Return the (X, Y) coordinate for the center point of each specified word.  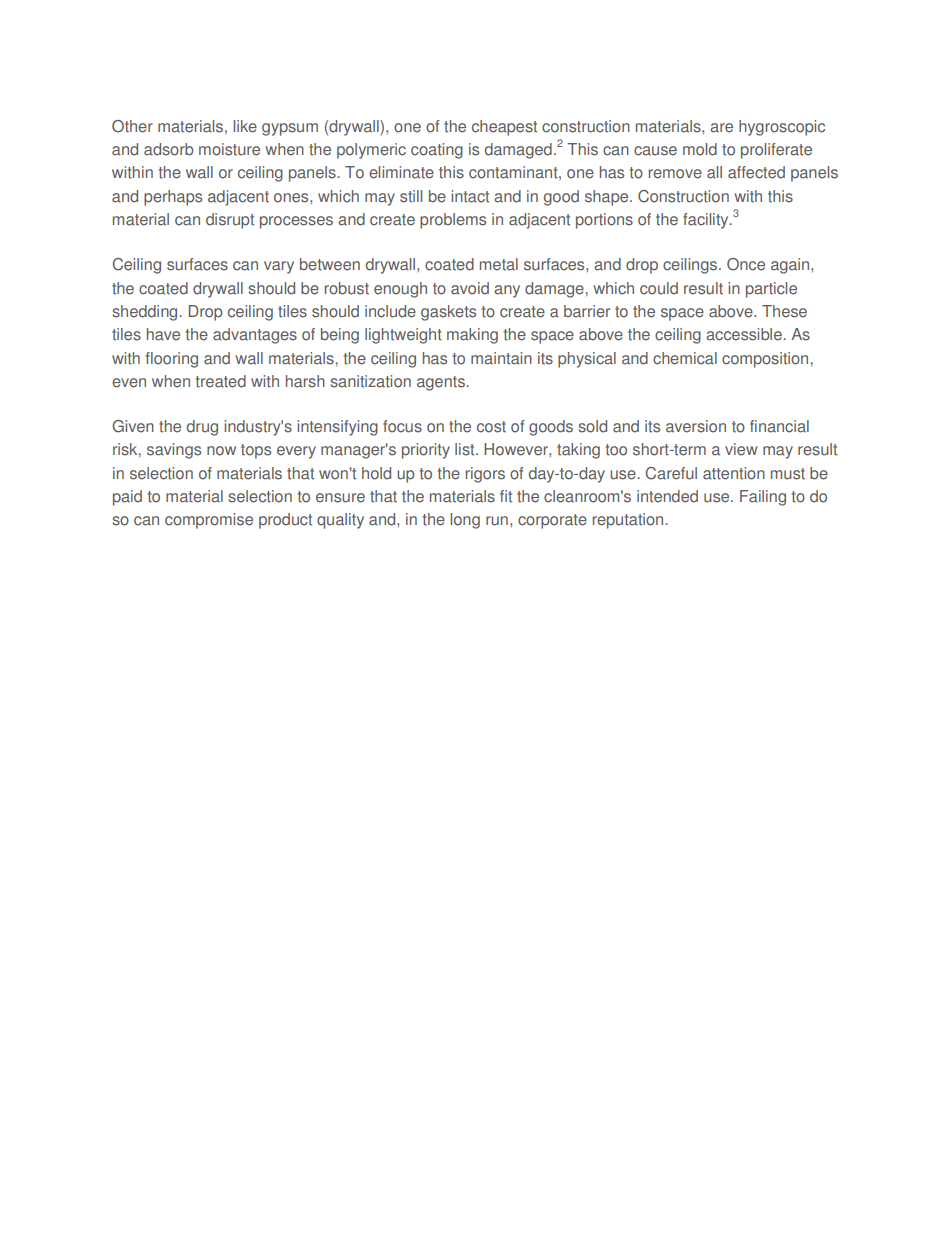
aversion (696, 426)
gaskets (448, 313)
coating (437, 151)
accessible (745, 334)
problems (453, 221)
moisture (229, 149)
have (163, 334)
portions (604, 221)
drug (202, 428)
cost (491, 427)
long (465, 521)
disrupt (230, 221)
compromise (209, 521)
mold (700, 149)
